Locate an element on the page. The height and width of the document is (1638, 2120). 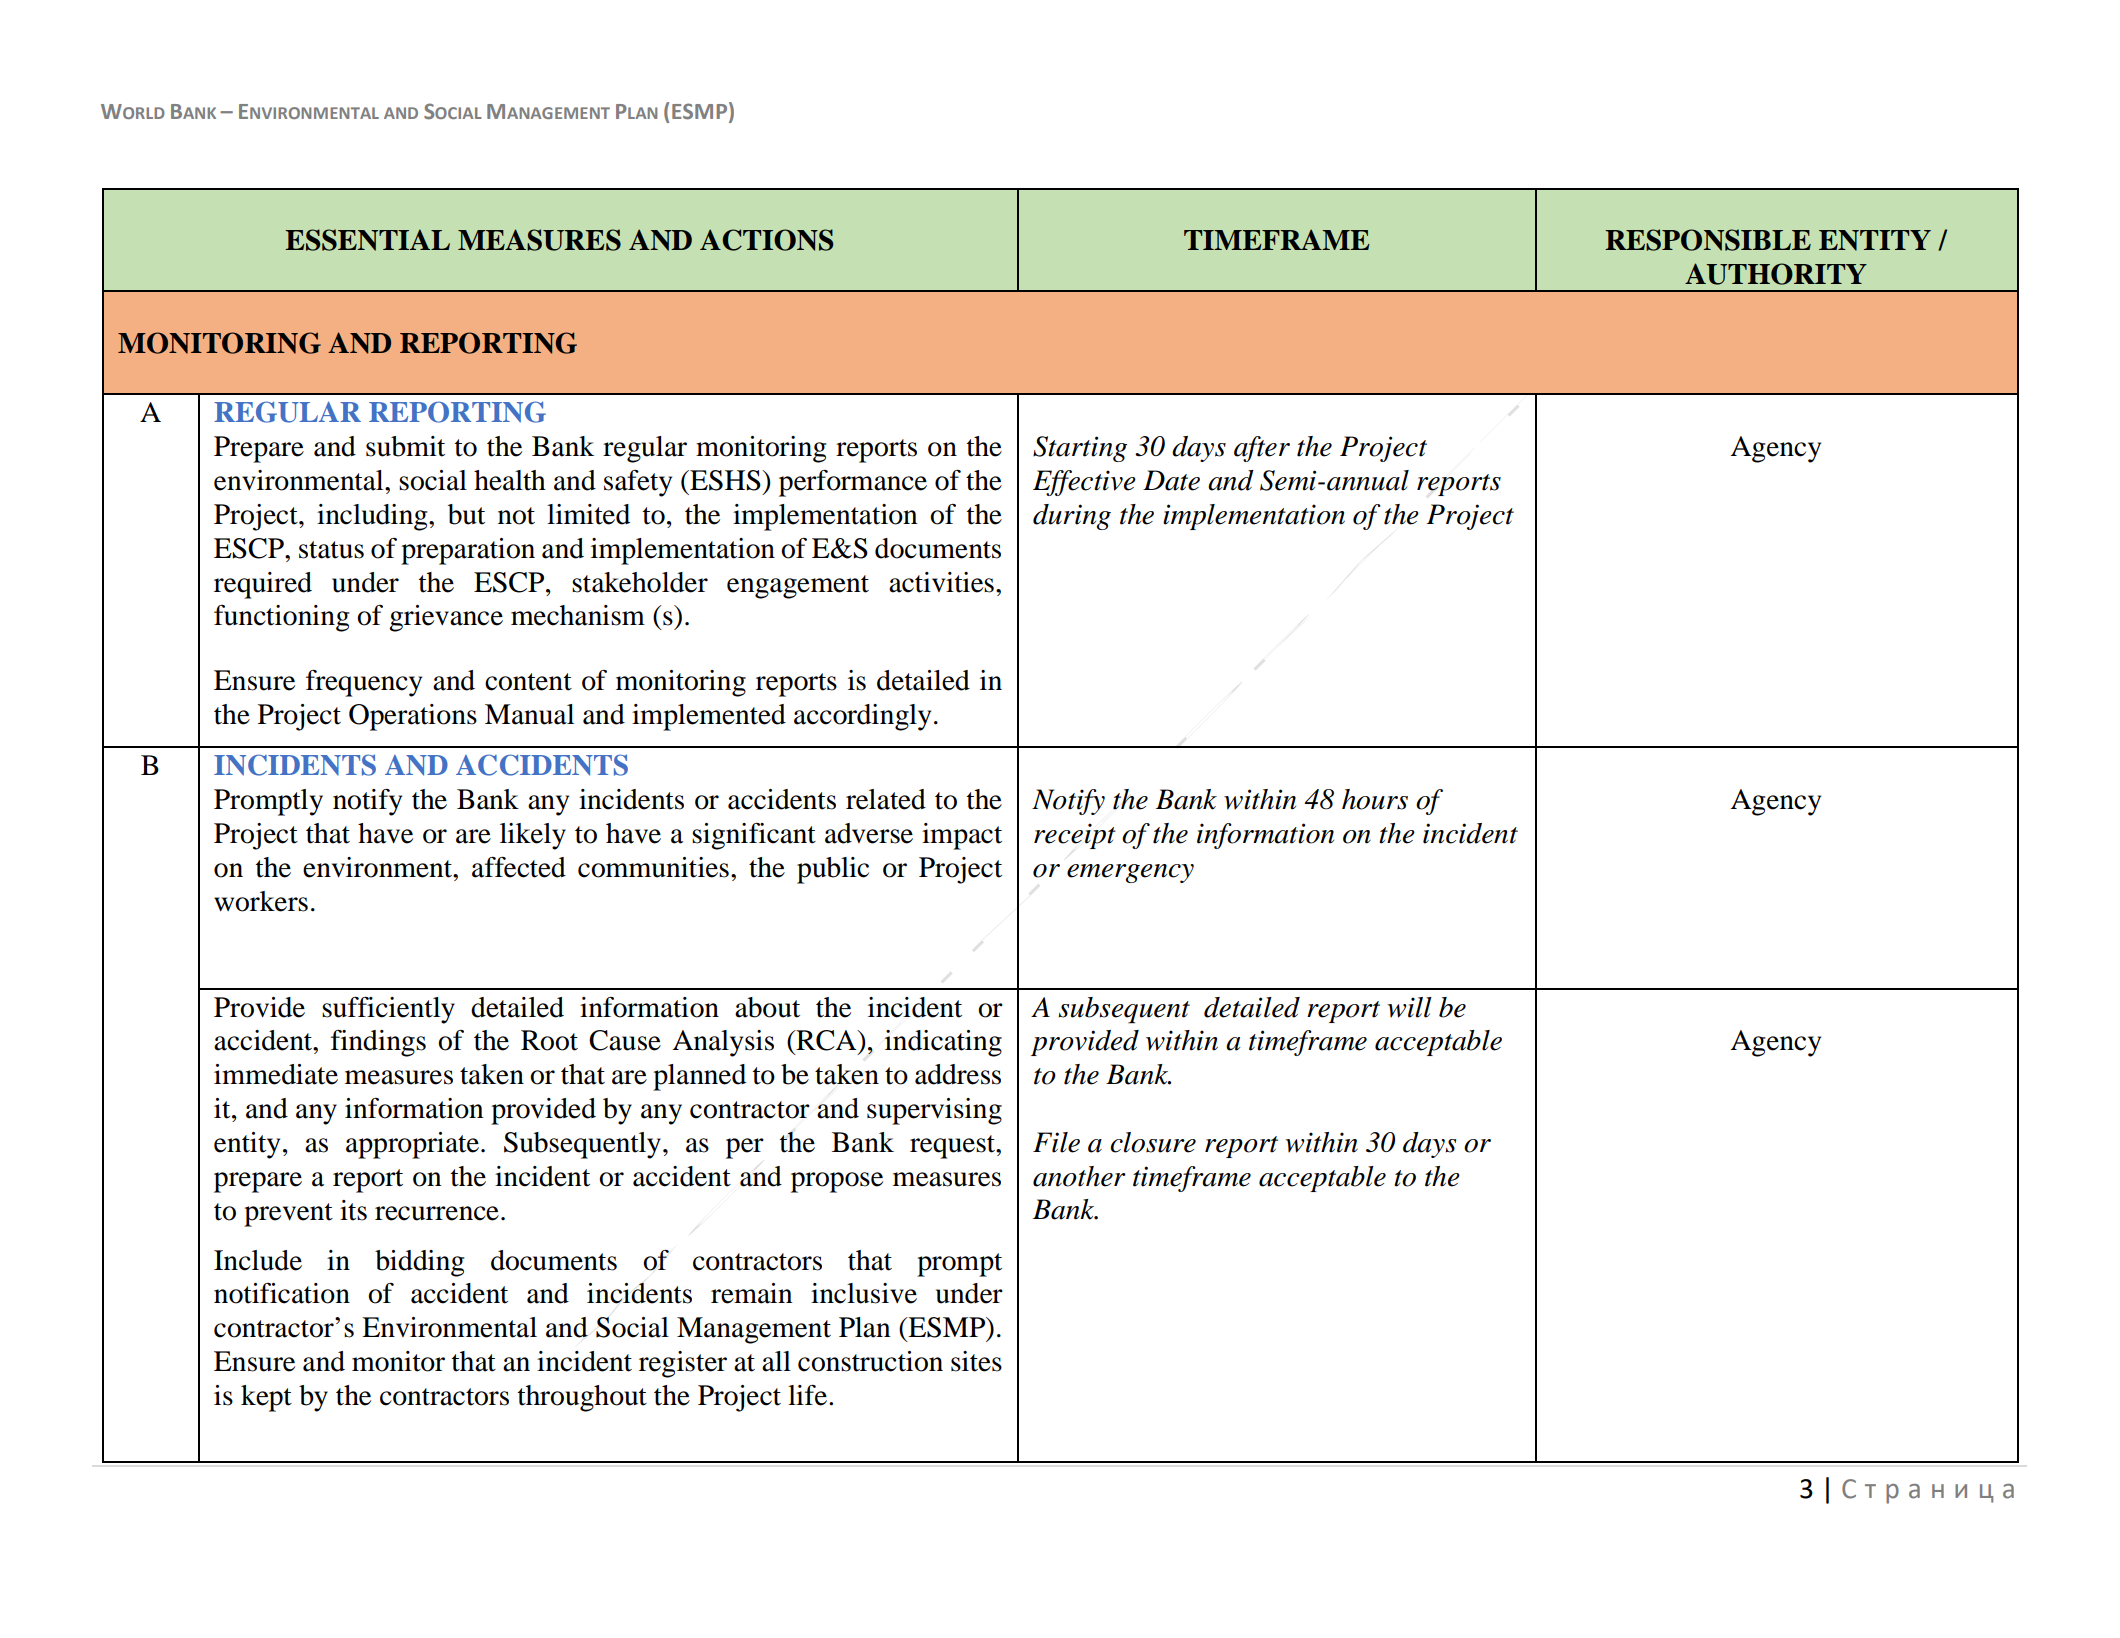
activities is located at coordinates (941, 582).
